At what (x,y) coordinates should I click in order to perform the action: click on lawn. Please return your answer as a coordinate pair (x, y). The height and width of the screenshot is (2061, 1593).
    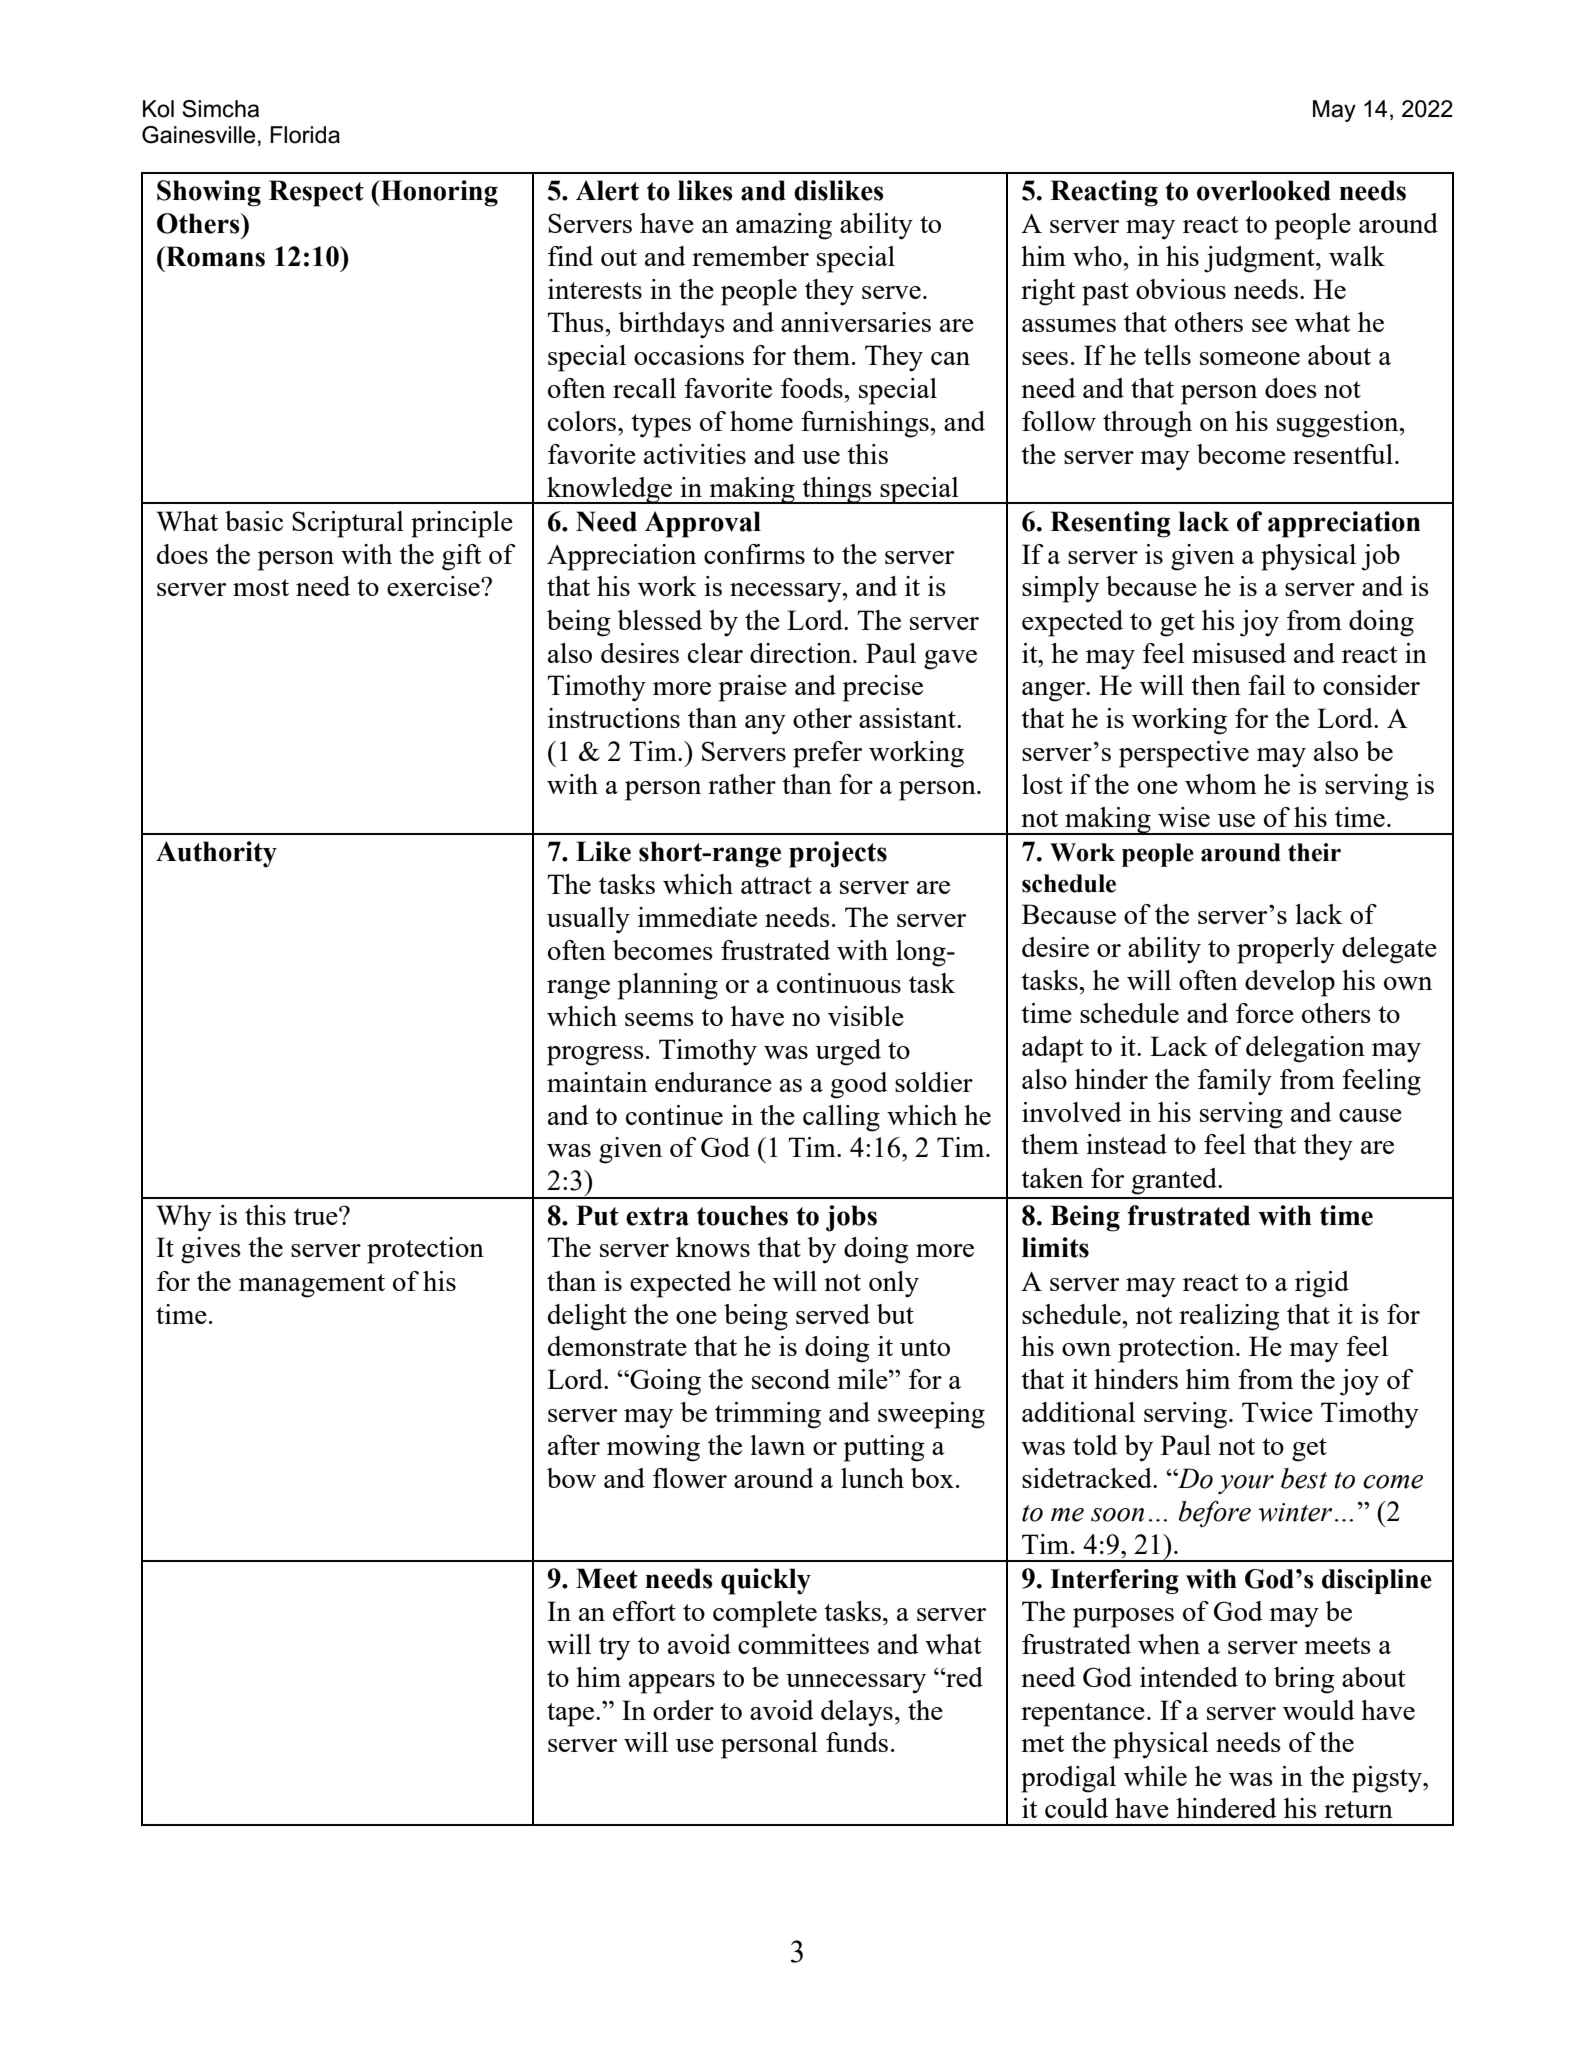
    Looking at the image, I should click on (777, 1445).
